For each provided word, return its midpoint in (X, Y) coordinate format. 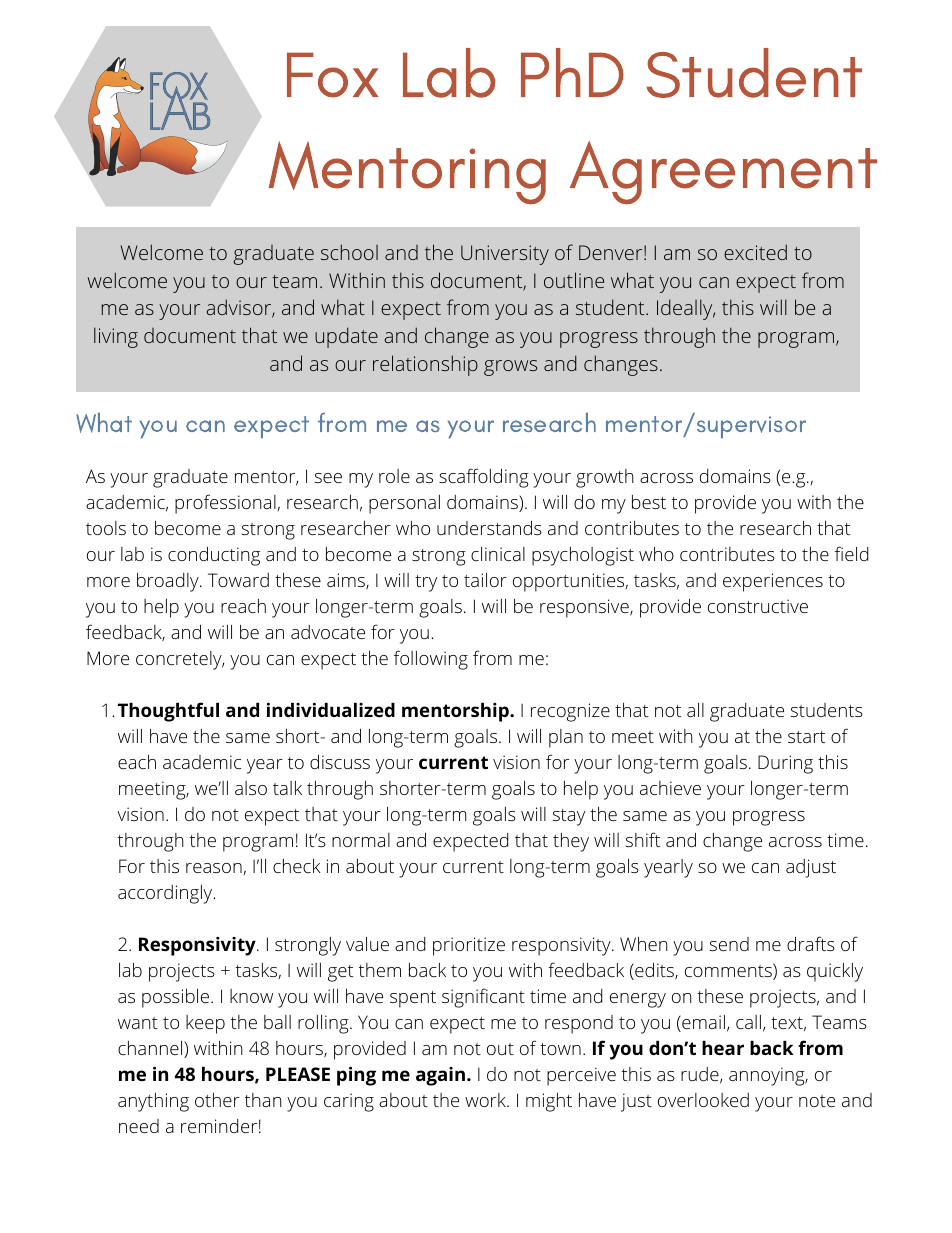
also (251, 788)
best (649, 502)
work (486, 1100)
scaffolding (484, 478)
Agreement (723, 173)
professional (225, 504)
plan (566, 738)
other (217, 1100)
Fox (333, 75)
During (785, 764)
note (817, 1101)
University (505, 255)
